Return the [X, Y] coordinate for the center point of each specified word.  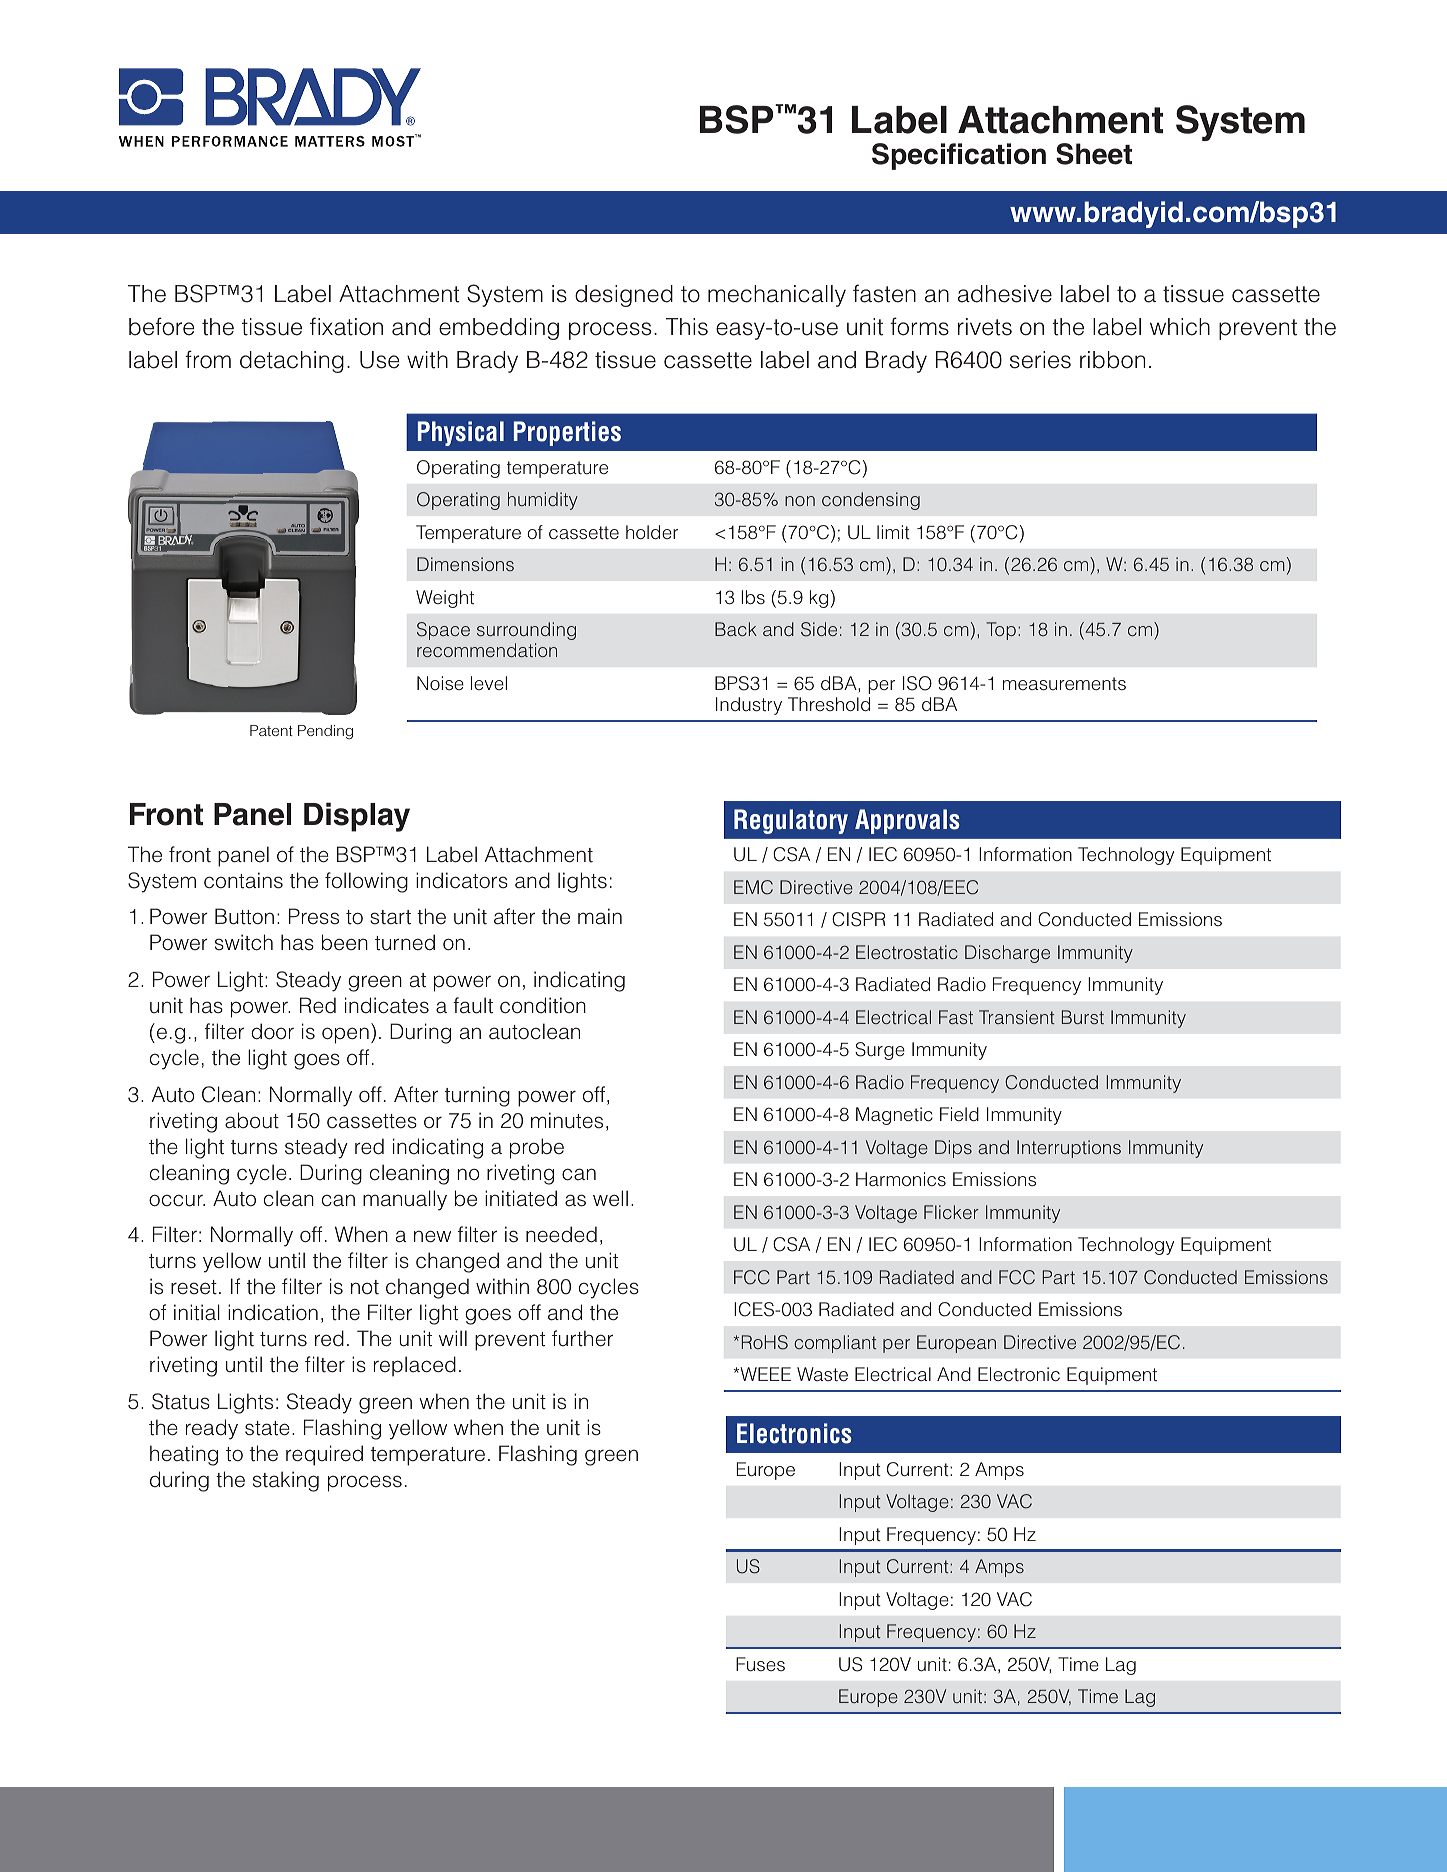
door [272, 1031]
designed [624, 296]
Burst [1083, 1017]
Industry [749, 706]
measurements [1064, 684]
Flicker [951, 1212]
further [582, 1338]
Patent [271, 730]
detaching [292, 362]
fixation [346, 326]
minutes [567, 1120]
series [1040, 360]
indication [273, 1312]
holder [652, 532]
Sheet [1094, 154]
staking [286, 1481]
